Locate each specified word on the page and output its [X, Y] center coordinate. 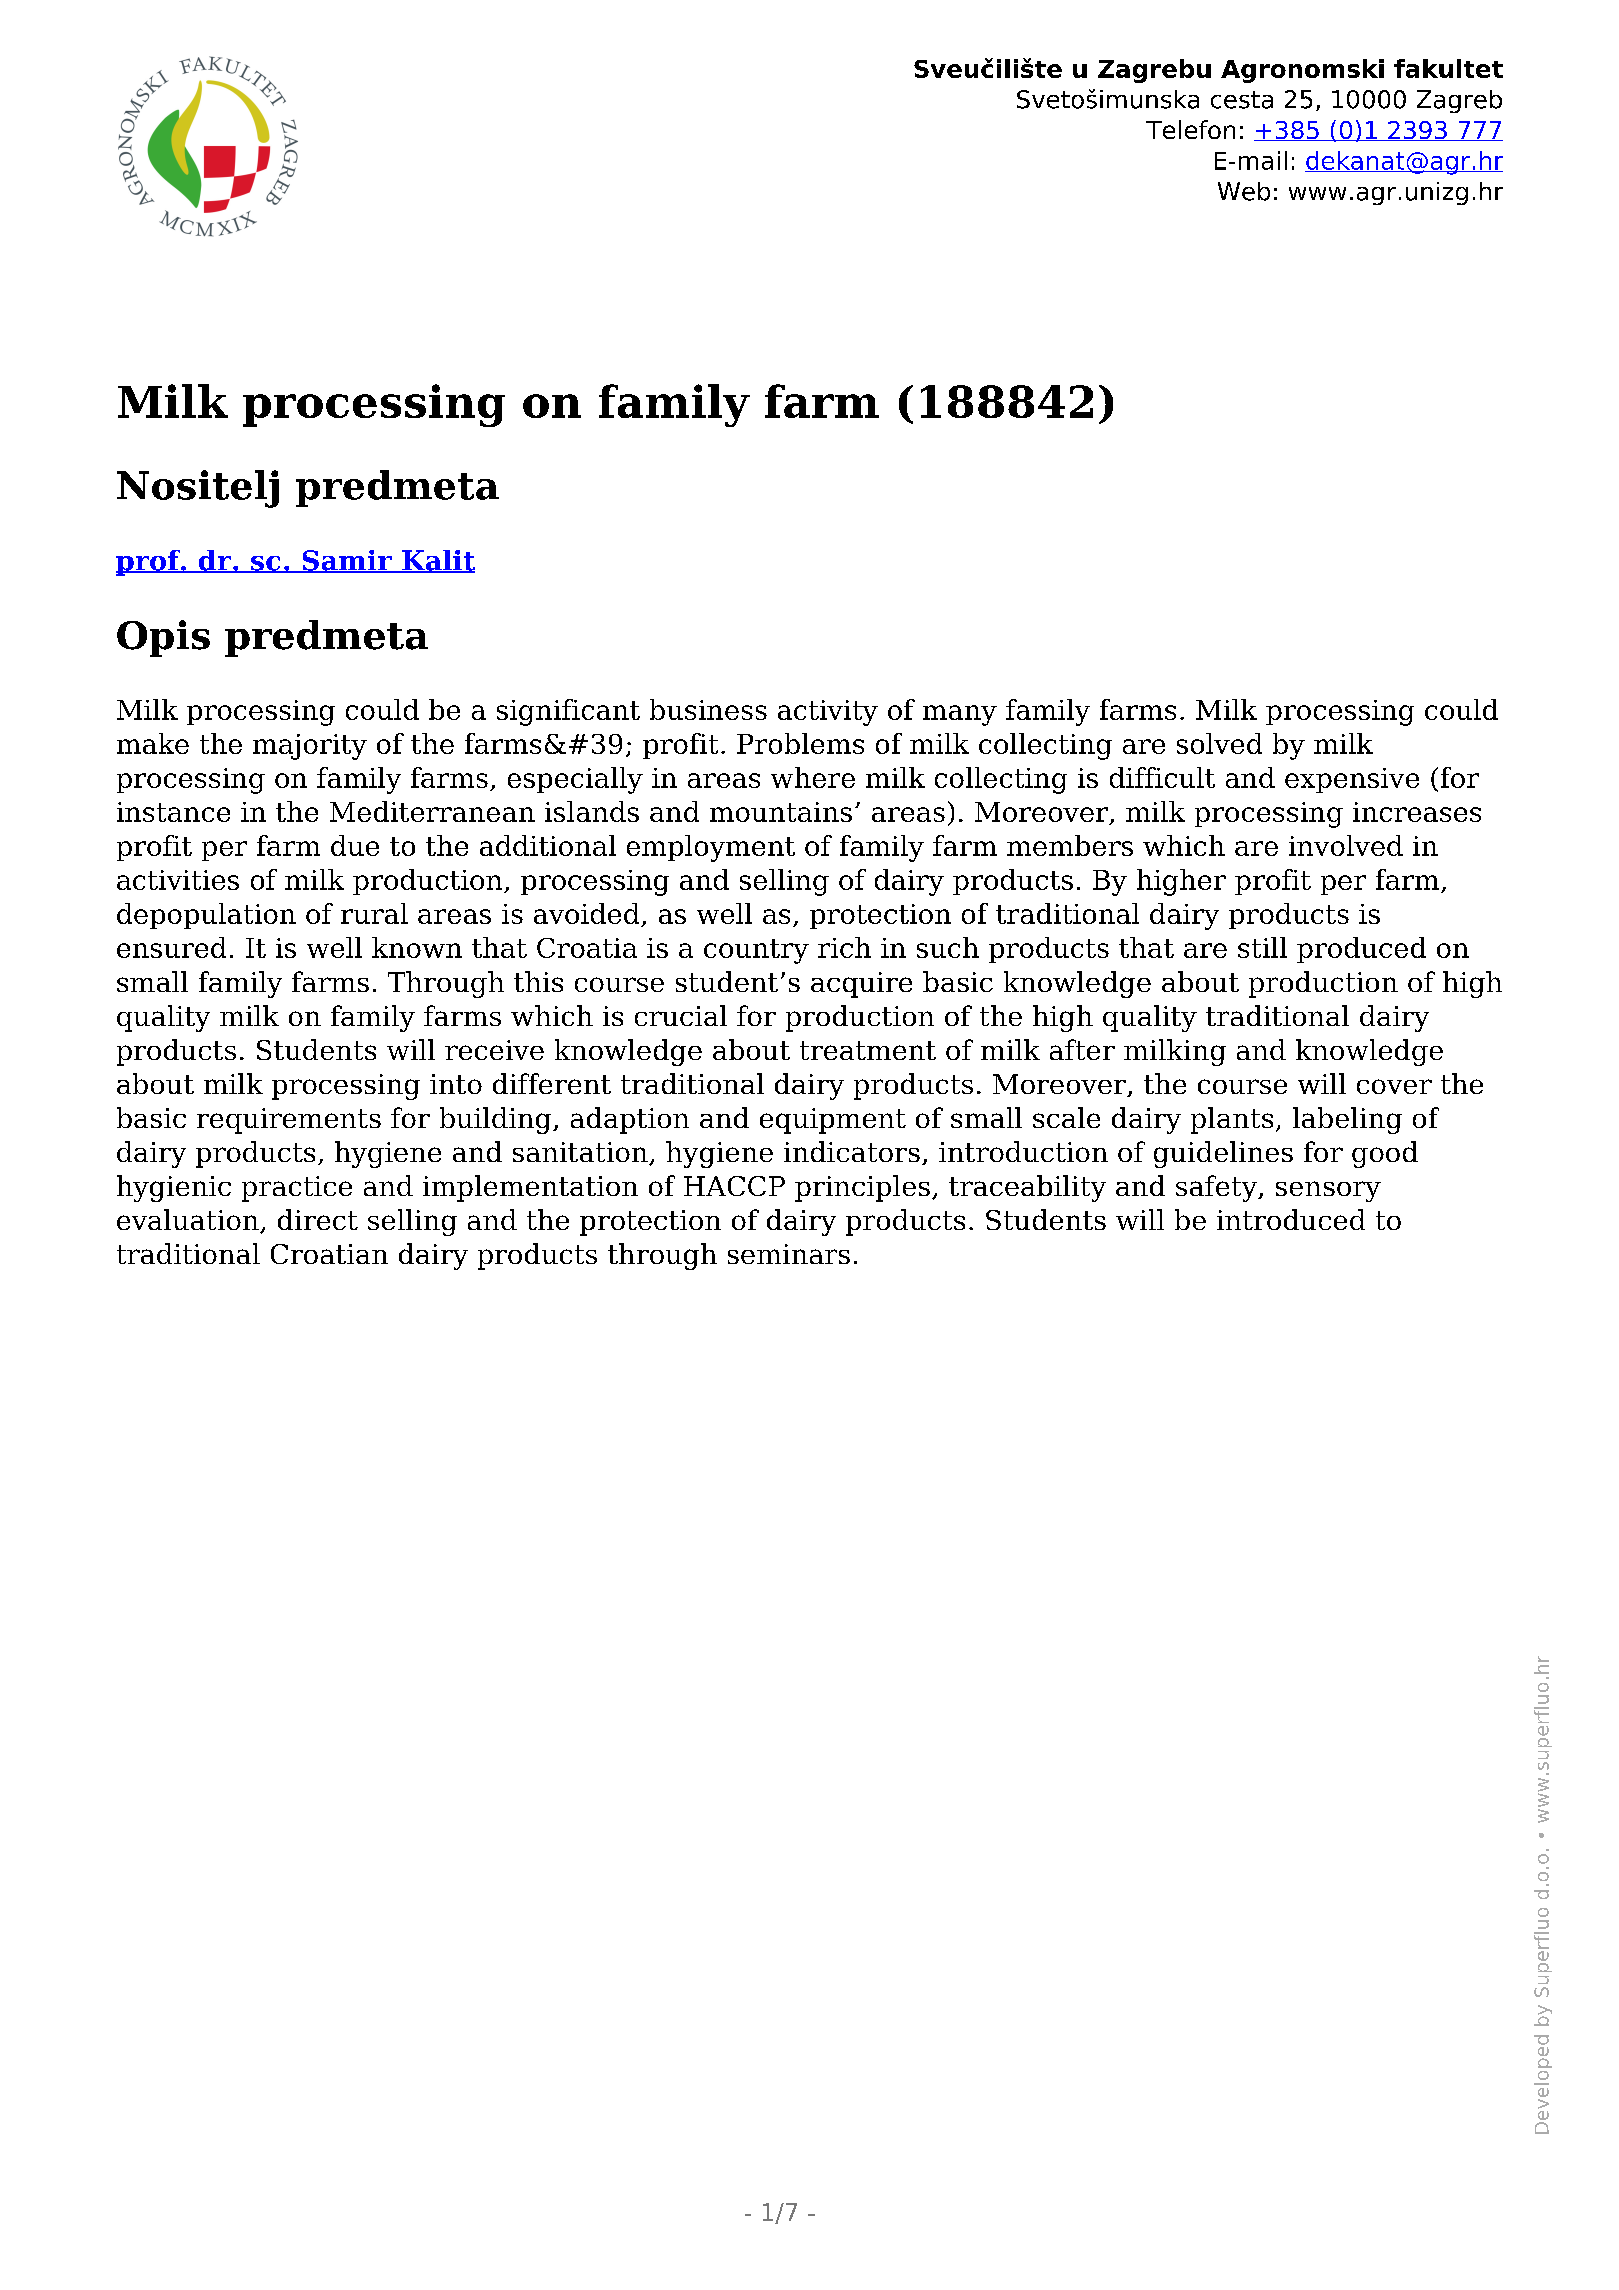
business [708, 709]
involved [1346, 845]
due [355, 845]
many [960, 715]
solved [1219, 743]
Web [1244, 191]
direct [318, 1219]
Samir [347, 561]
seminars [789, 1254]
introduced [1291, 1219]
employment [711, 848]
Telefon [1190, 129]
